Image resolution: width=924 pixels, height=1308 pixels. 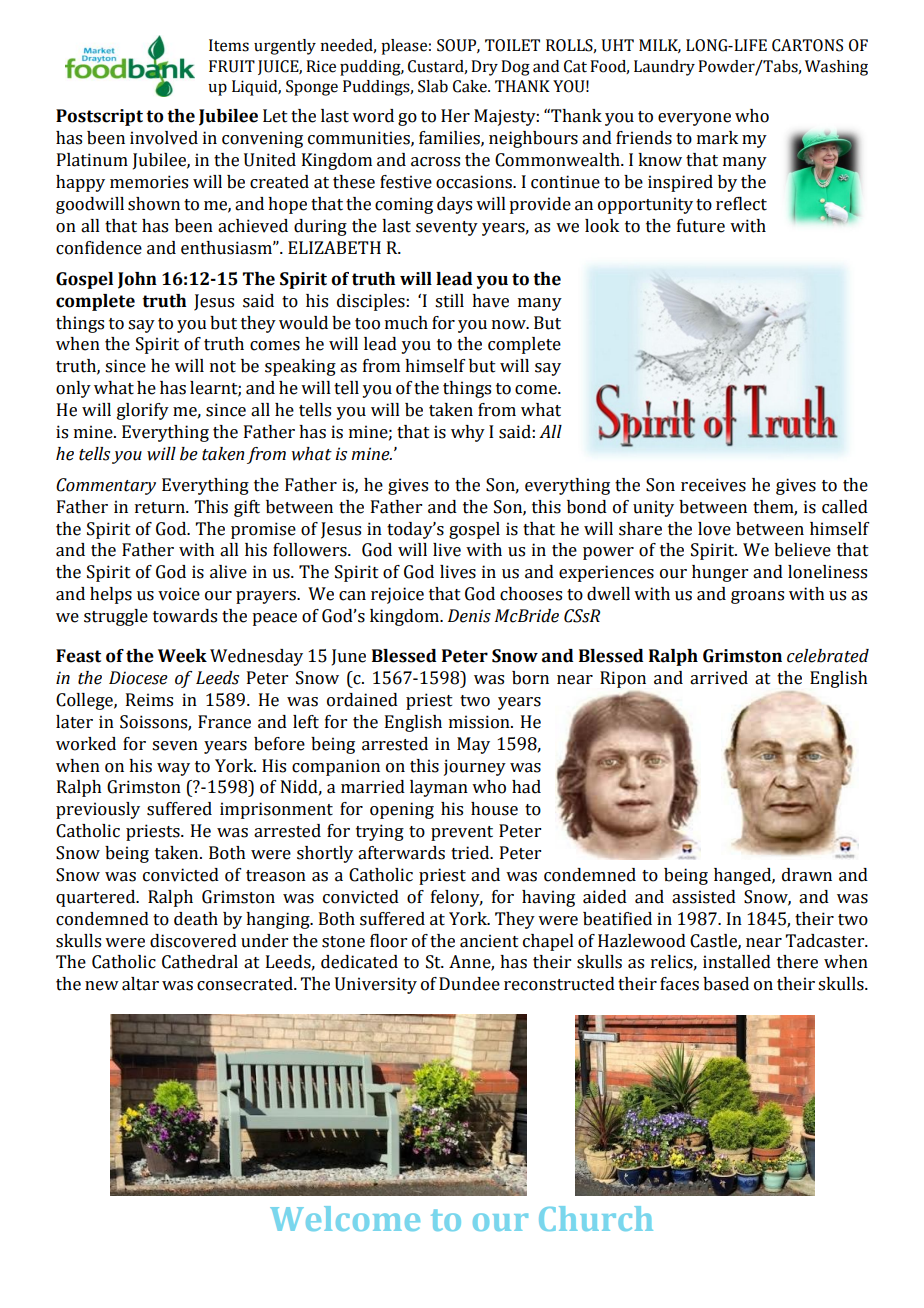 I want to click on Cake, so click(x=471, y=86).
